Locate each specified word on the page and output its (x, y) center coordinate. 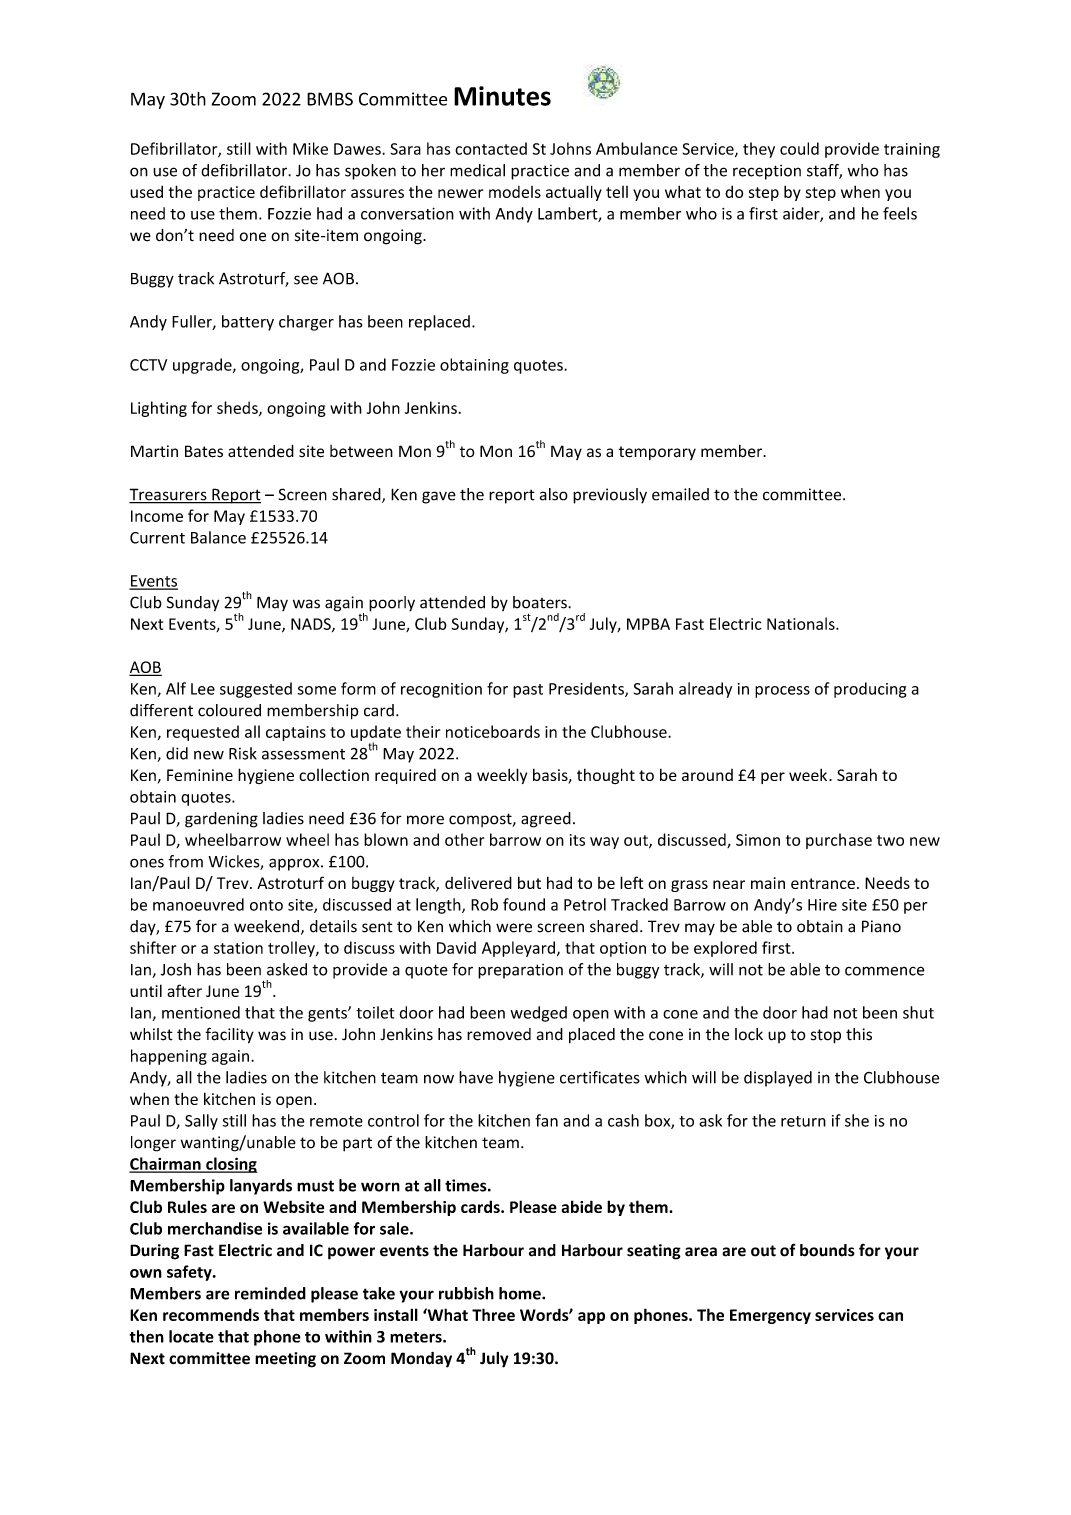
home (521, 1293)
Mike (310, 148)
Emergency (770, 1316)
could (799, 148)
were (514, 928)
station (238, 948)
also (554, 494)
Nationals (802, 623)
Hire (822, 905)
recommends (211, 1314)
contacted (491, 148)
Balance (218, 537)
